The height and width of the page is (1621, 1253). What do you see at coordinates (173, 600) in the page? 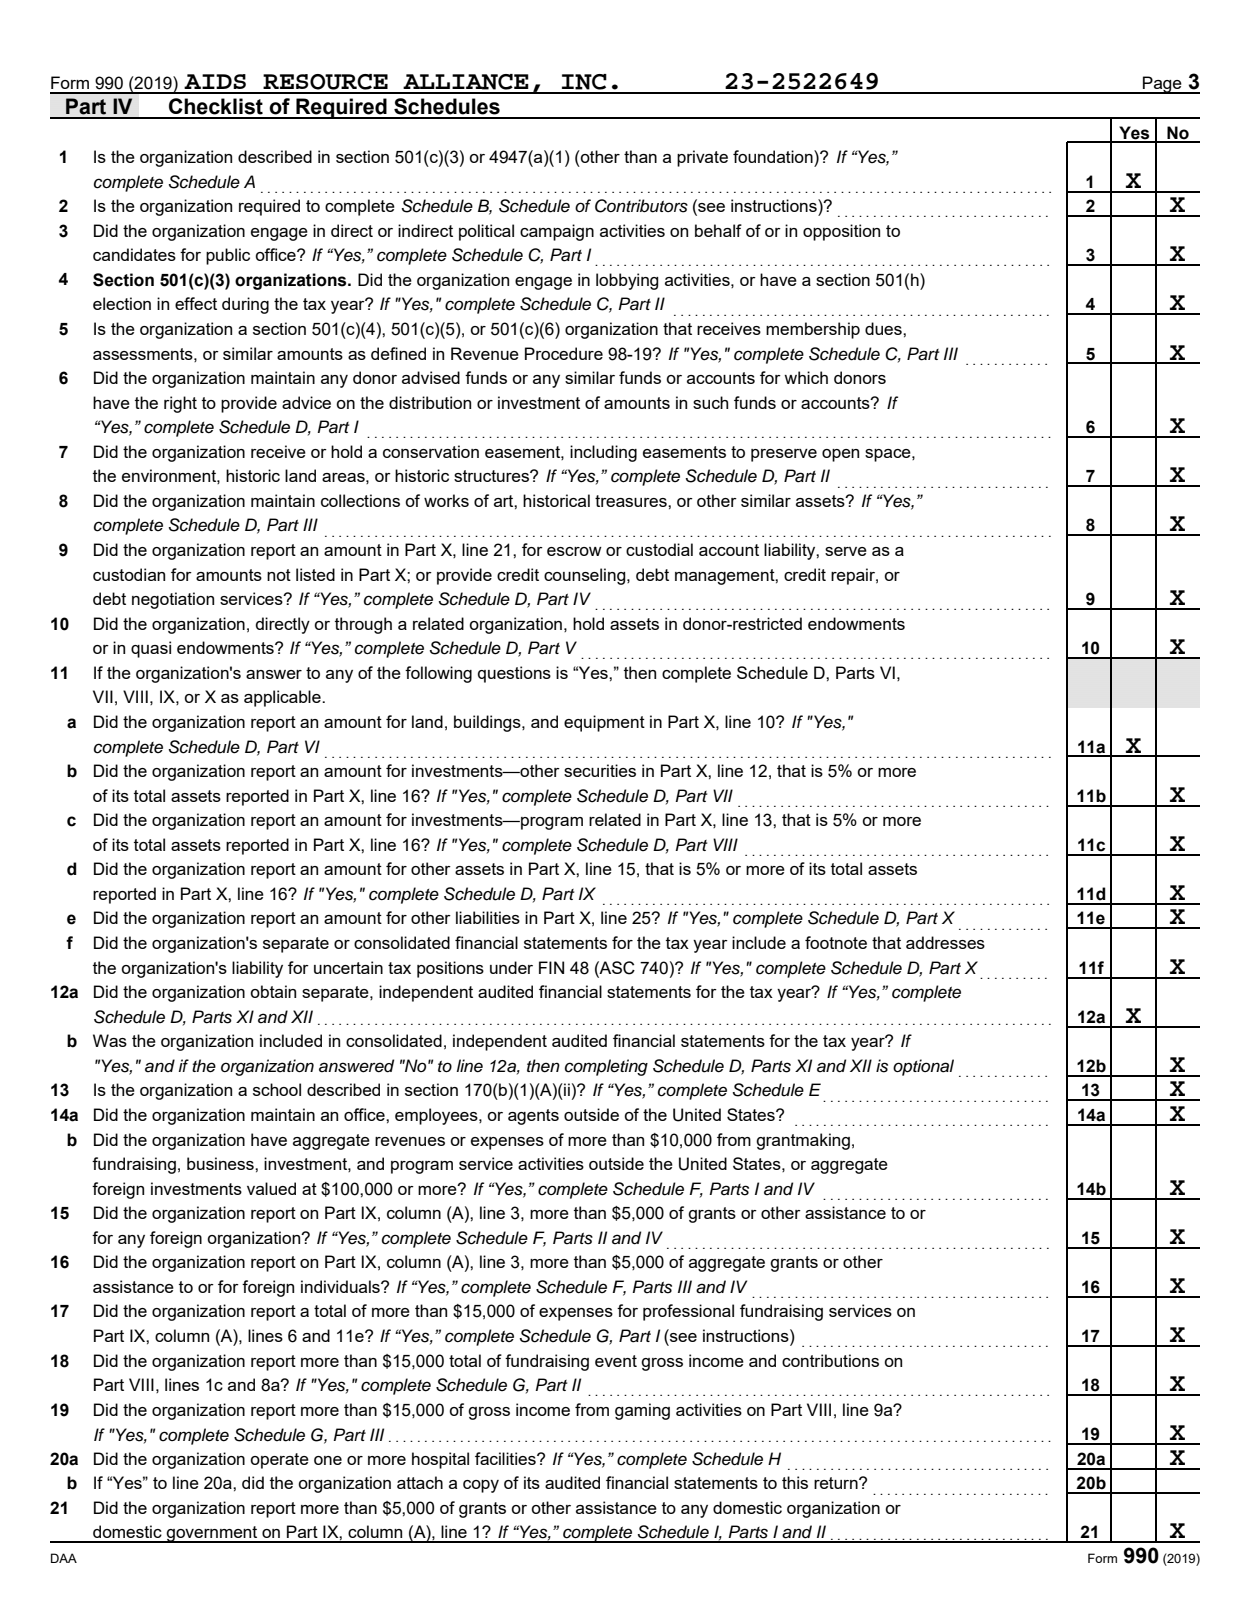
I see `negotiation` at bounding box center [173, 600].
